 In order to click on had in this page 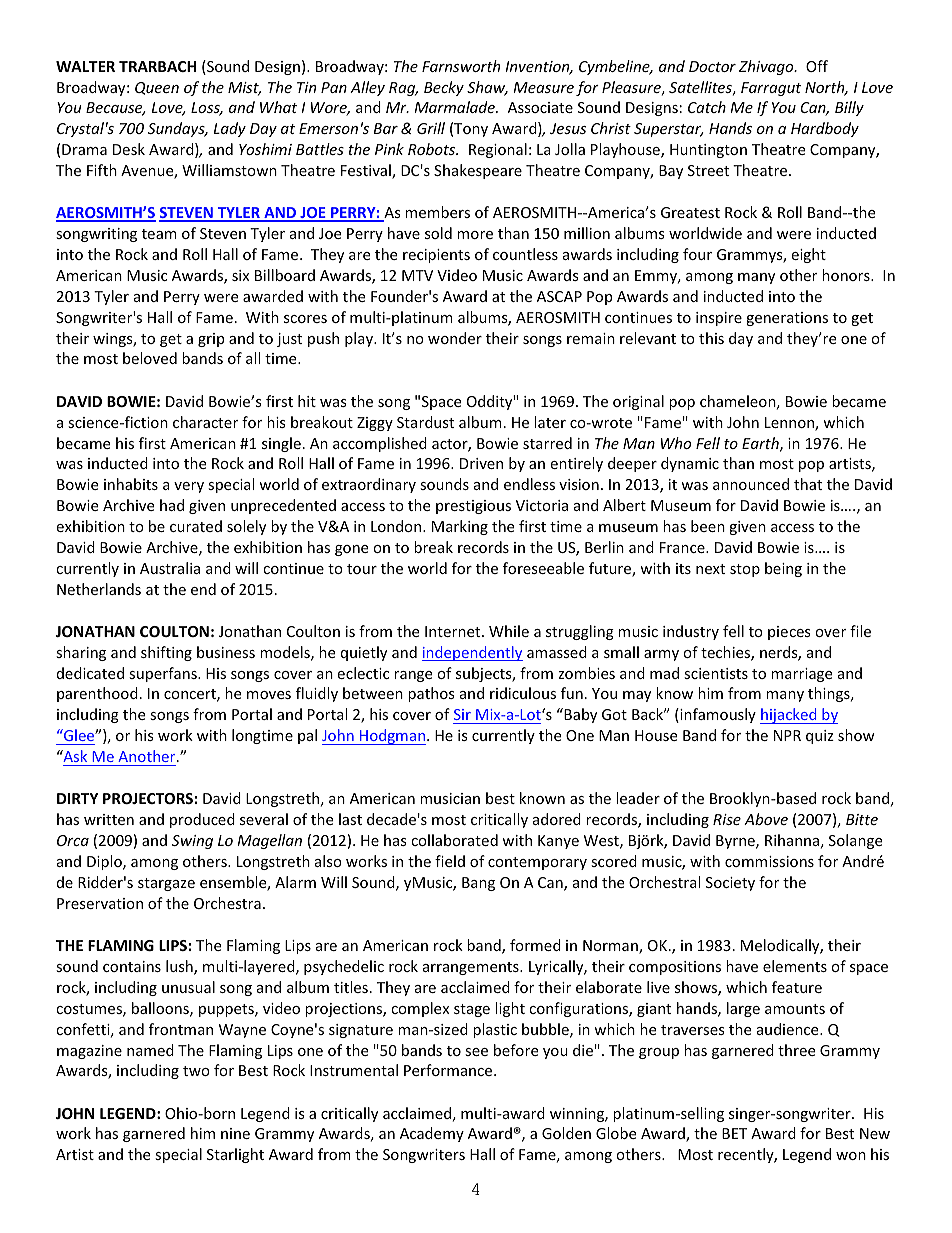, I will do `click(172, 505)`.
